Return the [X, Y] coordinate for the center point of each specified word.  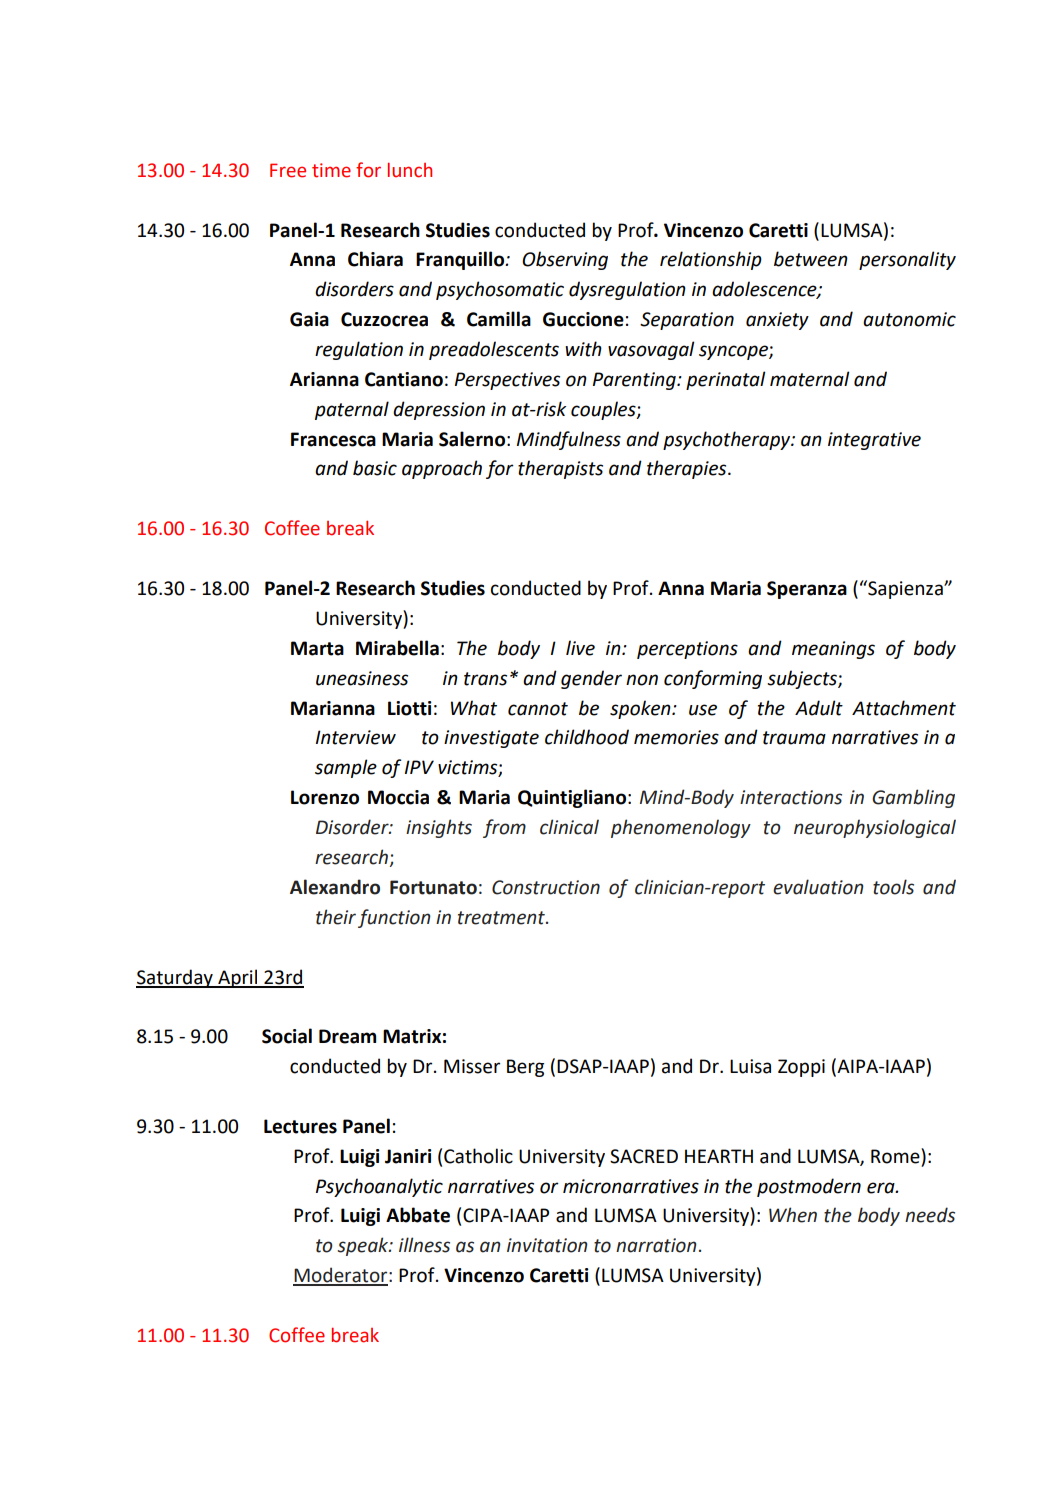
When [793, 1215]
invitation [547, 1245]
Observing [565, 260]
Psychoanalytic [379, 1187]
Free [288, 170]
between [811, 259]
